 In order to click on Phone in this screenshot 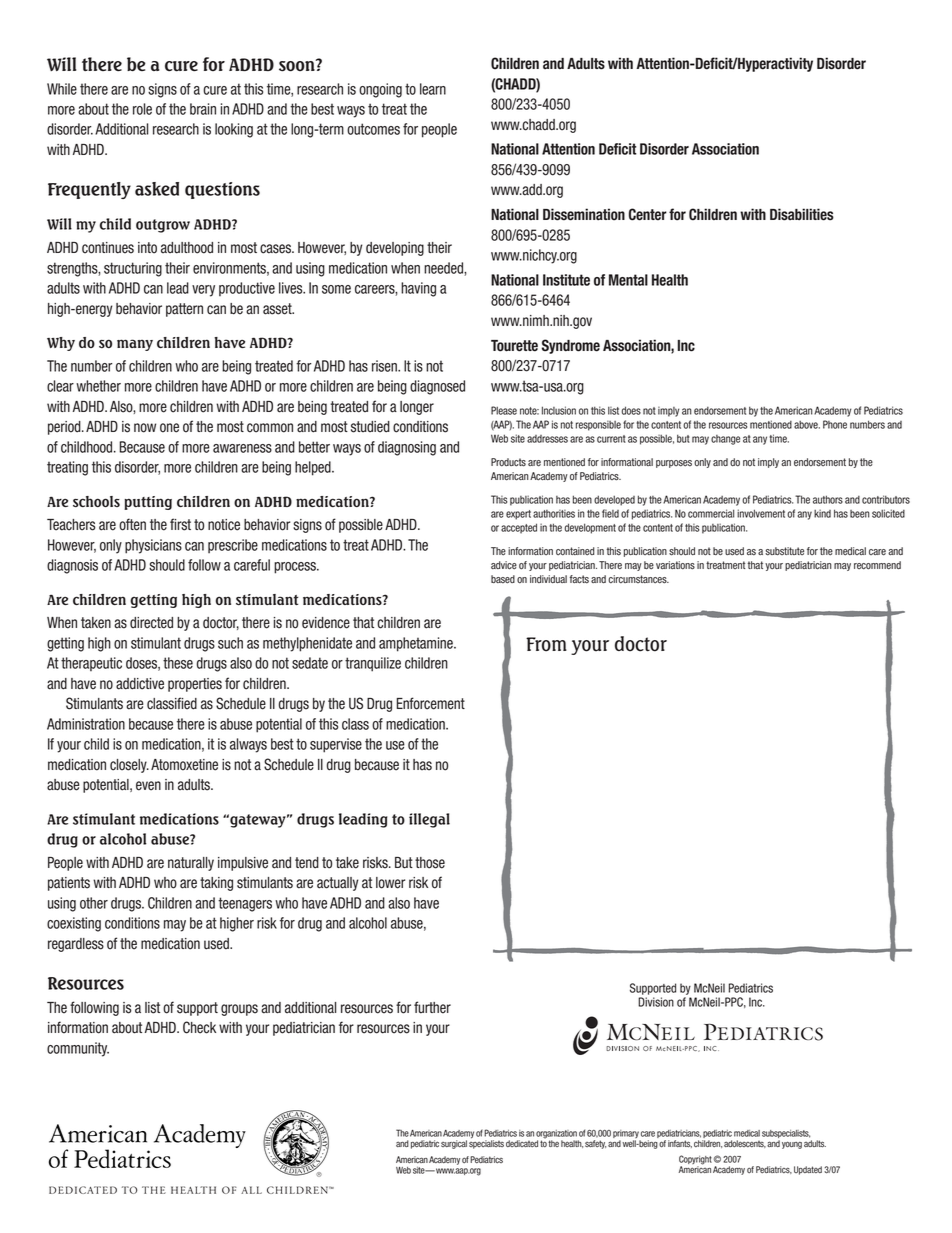, I will do `click(835, 424)`.
